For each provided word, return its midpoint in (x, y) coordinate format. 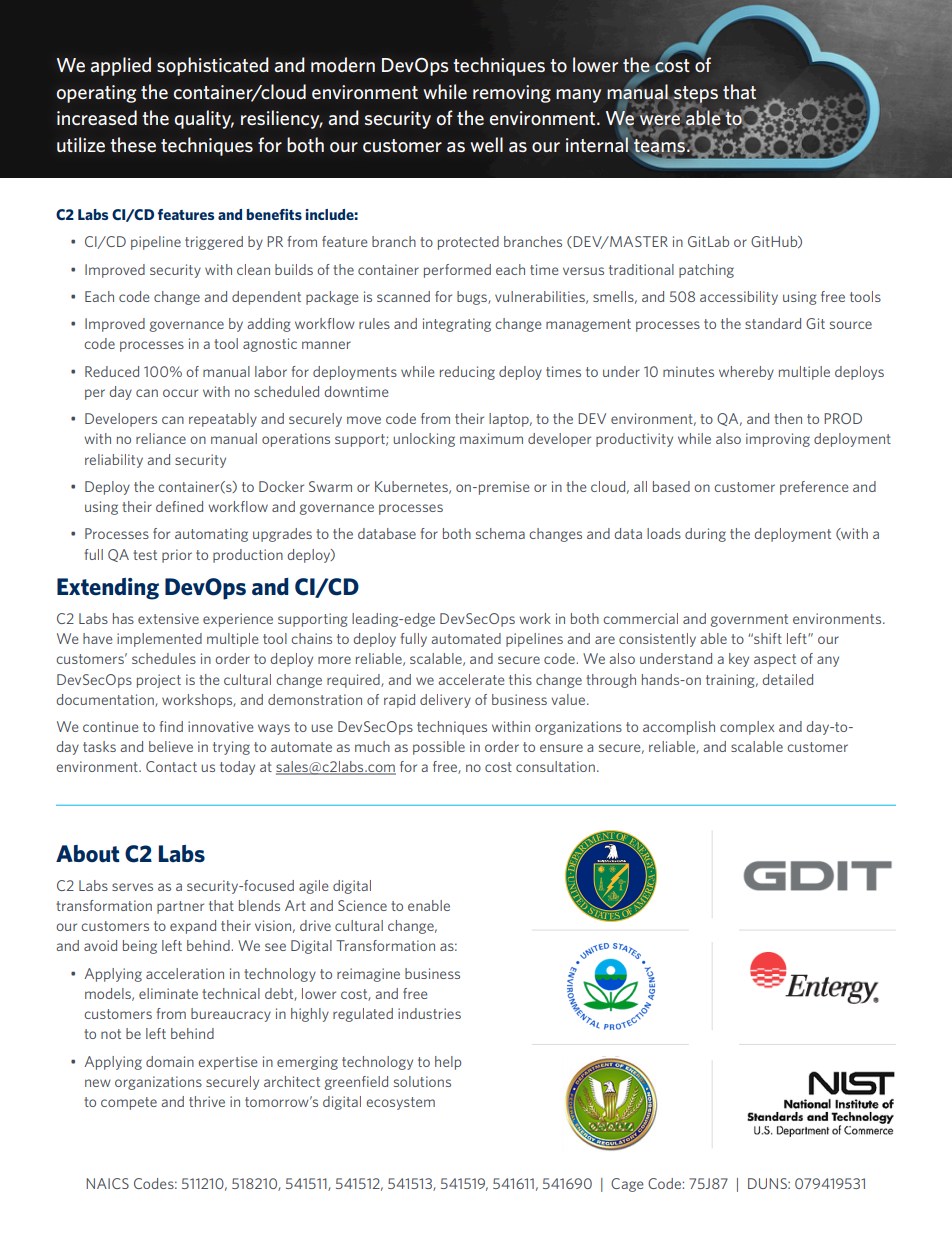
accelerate (471, 679)
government (749, 620)
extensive (168, 618)
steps (695, 95)
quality (204, 119)
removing (512, 94)
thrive (207, 1101)
